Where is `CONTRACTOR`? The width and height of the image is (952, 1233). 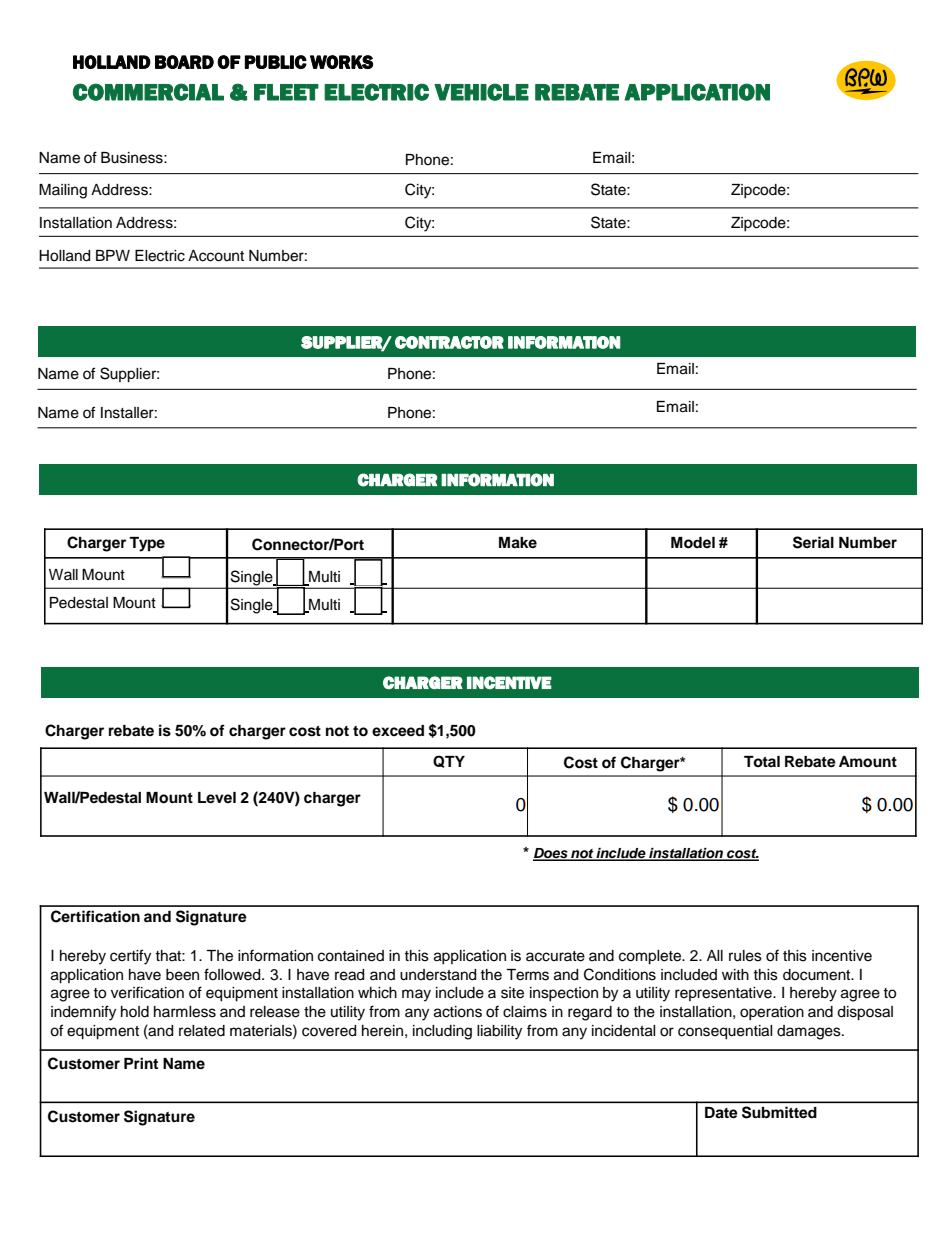 CONTRACTOR is located at coordinates (449, 342).
